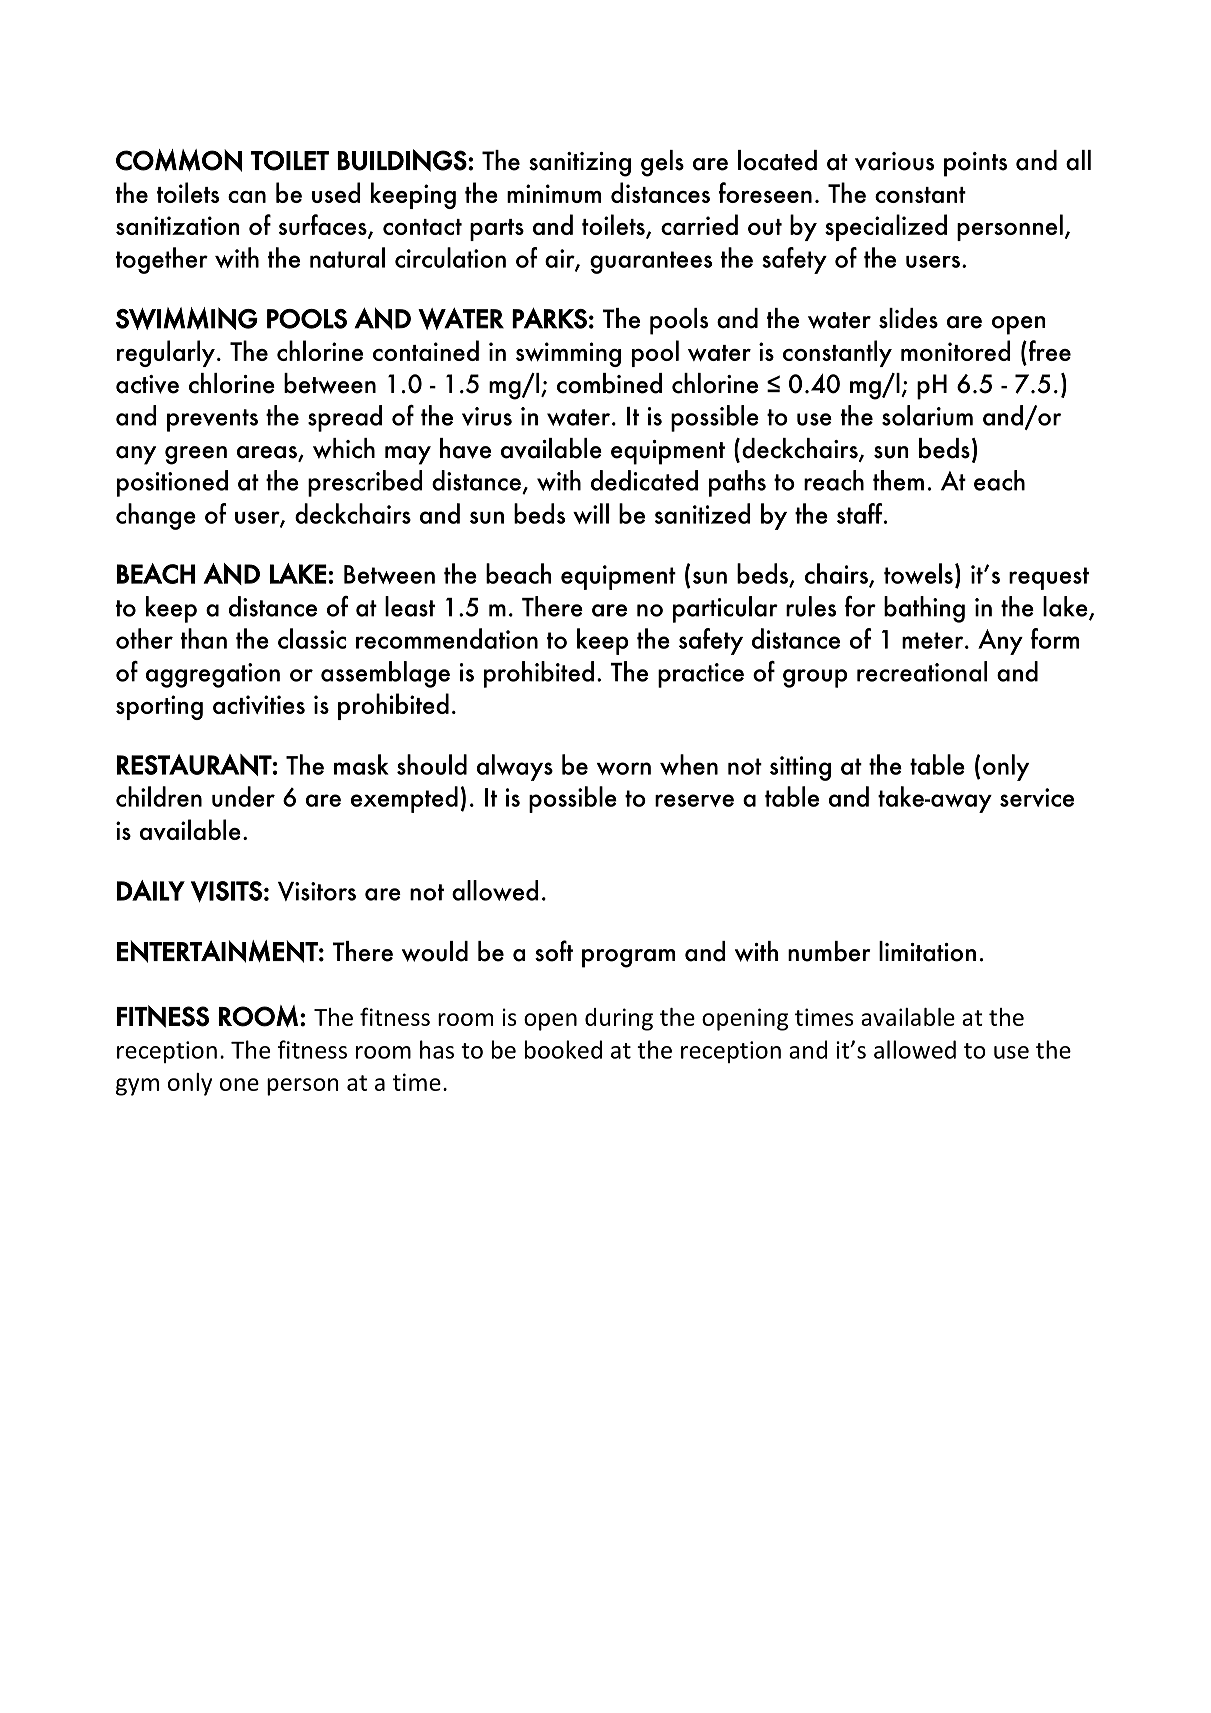 This screenshot has width=1211, height=1713. What do you see at coordinates (725, 609) in the screenshot?
I see `particular` at bounding box center [725, 609].
